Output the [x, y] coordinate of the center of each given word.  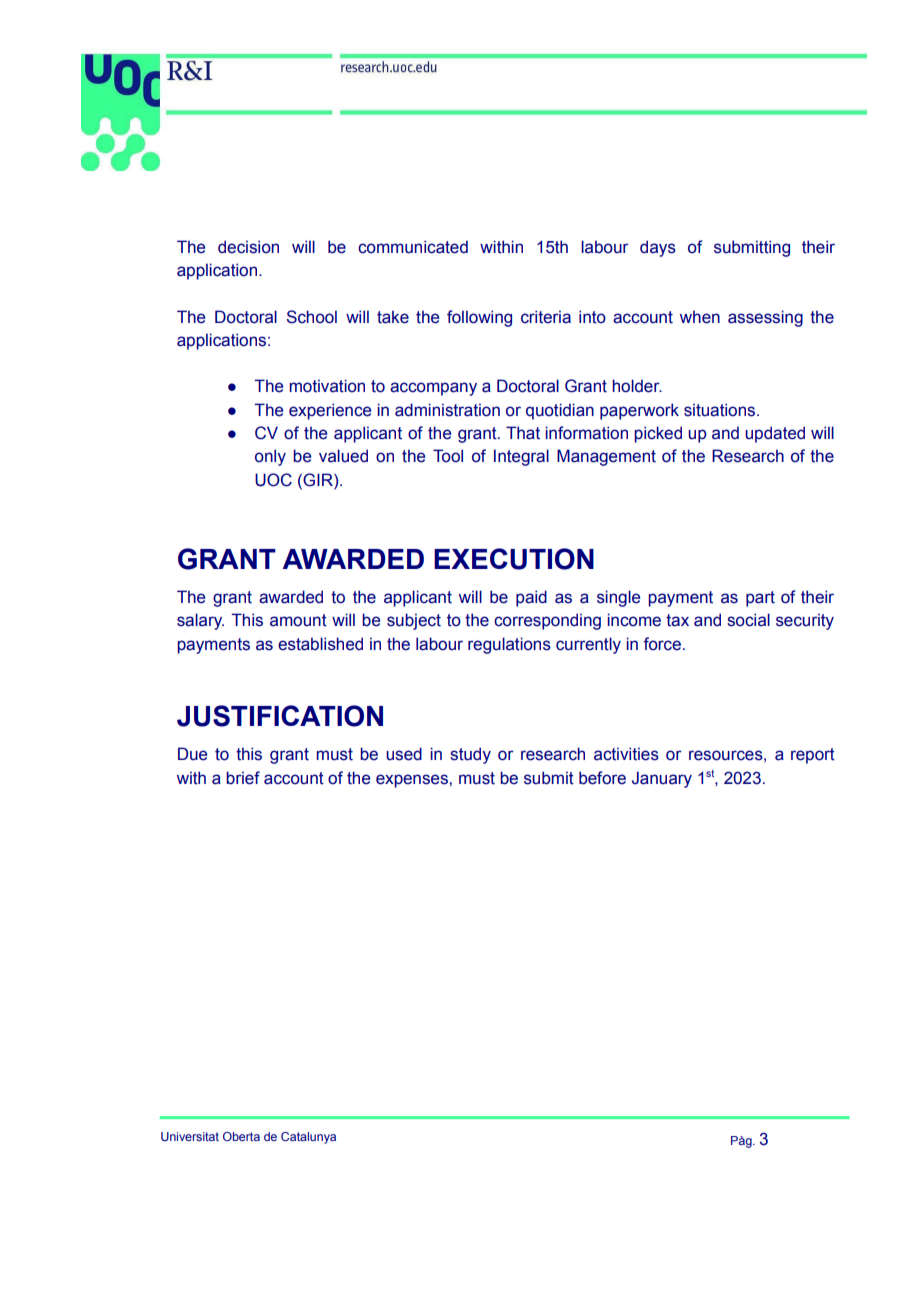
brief [243, 778]
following [479, 318]
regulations [509, 645]
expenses [412, 781]
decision [248, 247]
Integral [521, 457]
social [748, 620]
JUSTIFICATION [280, 716]
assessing [765, 318]
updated [775, 434]
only [270, 457]
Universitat [190, 1136]
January [662, 779]
